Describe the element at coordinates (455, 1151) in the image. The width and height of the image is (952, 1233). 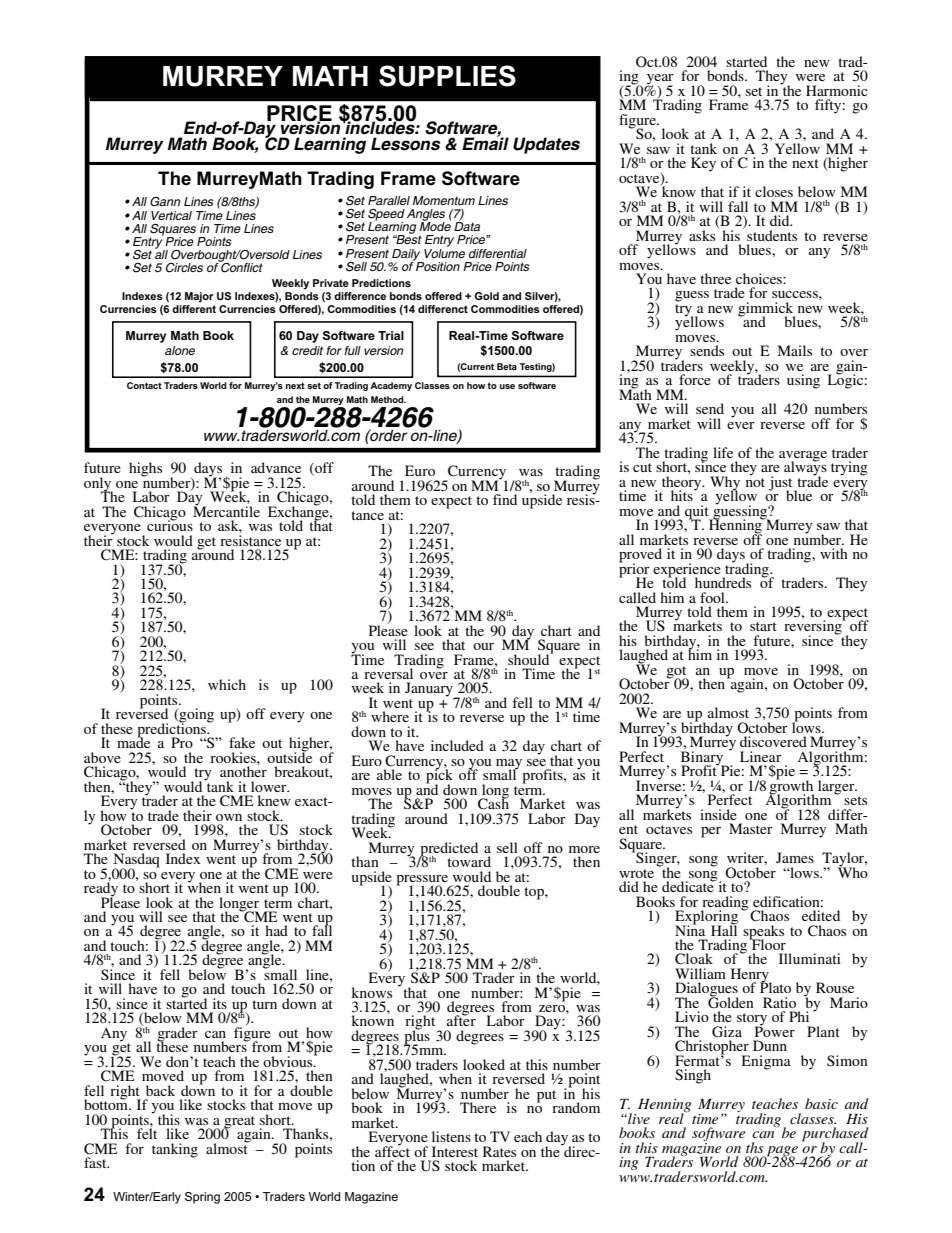
I see `Interest` at that location.
